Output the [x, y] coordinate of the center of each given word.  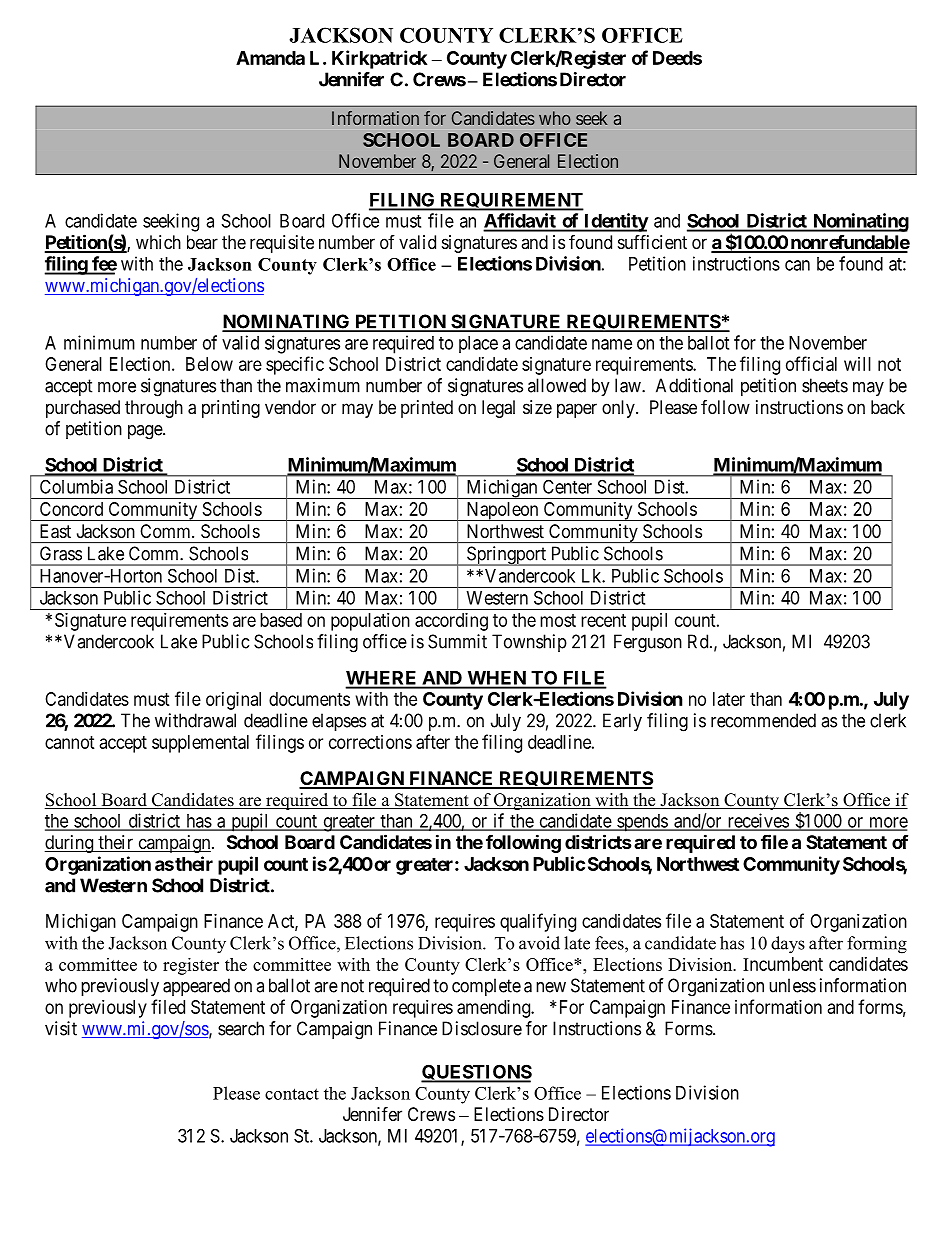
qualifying [538, 922]
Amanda [270, 58]
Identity [615, 222]
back [888, 407]
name [612, 344]
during [70, 844]
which [158, 242]
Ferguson [648, 643]
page [146, 432]
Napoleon [502, 511]
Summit [457, 641]
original [233, 701]
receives [757, 821]
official [811, 363]
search [241, 1028]
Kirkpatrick [379, 59]
